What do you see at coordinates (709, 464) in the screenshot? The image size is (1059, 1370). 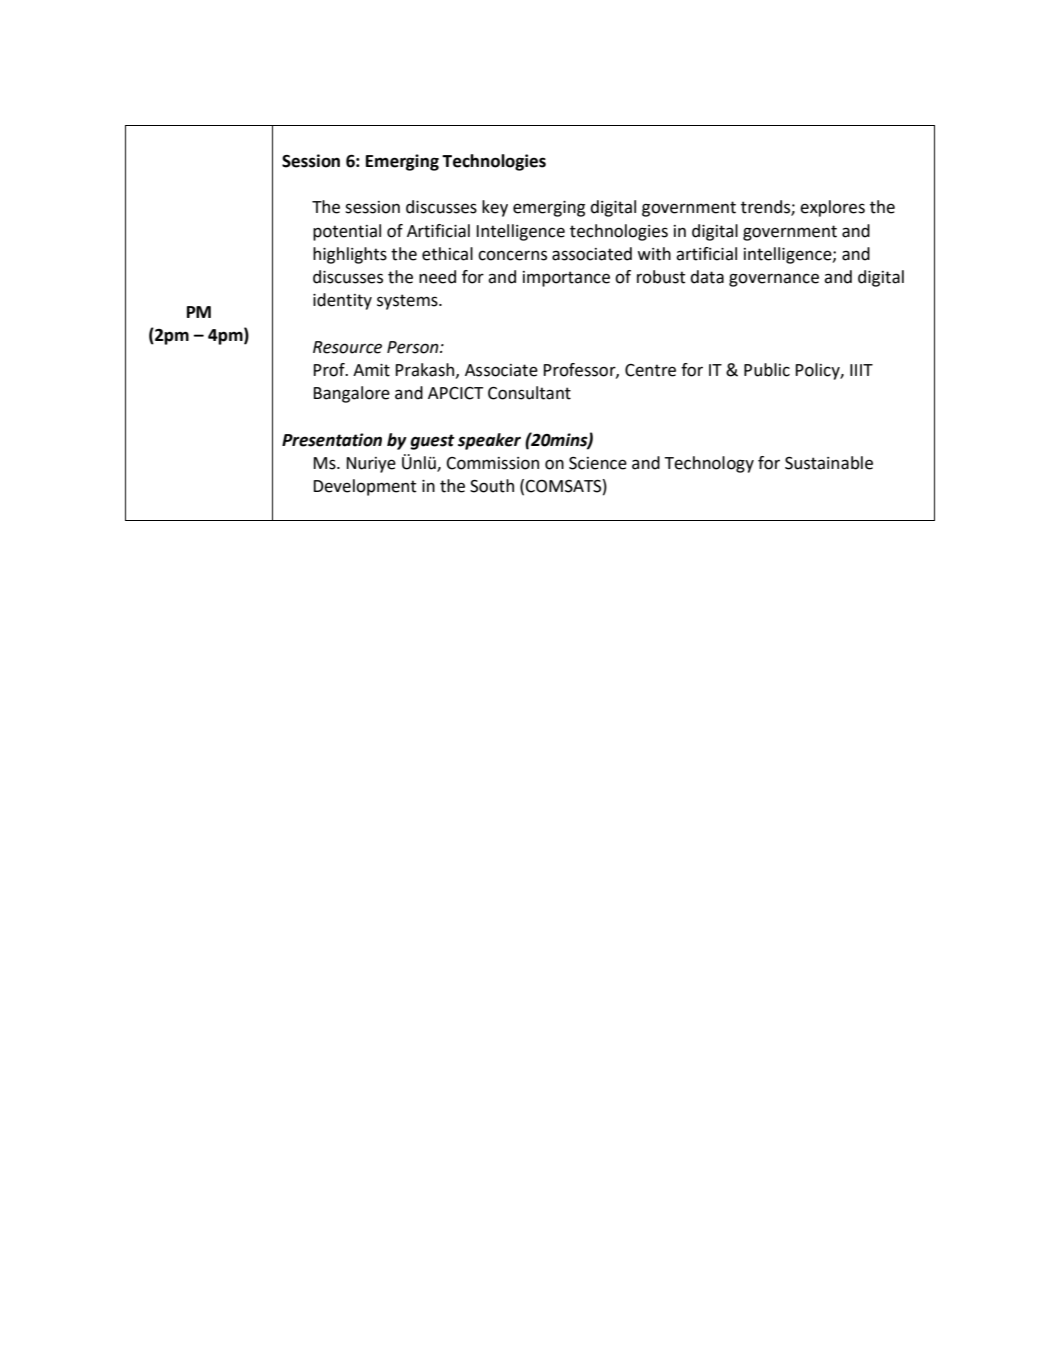 I see `Technology` at bounding box center [709, 464].
